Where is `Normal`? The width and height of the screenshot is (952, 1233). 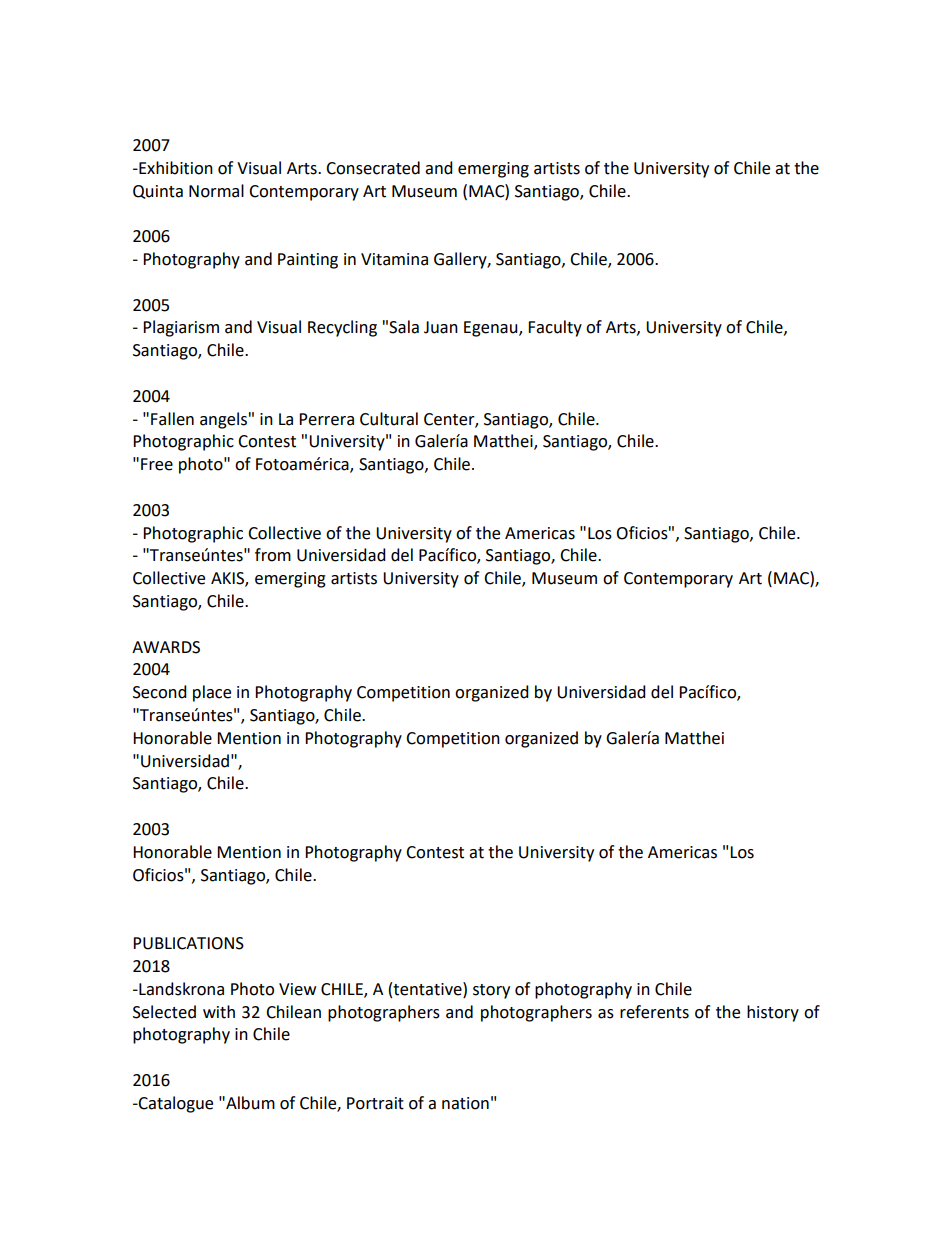 Normal is located at coordinates (216, 191).
